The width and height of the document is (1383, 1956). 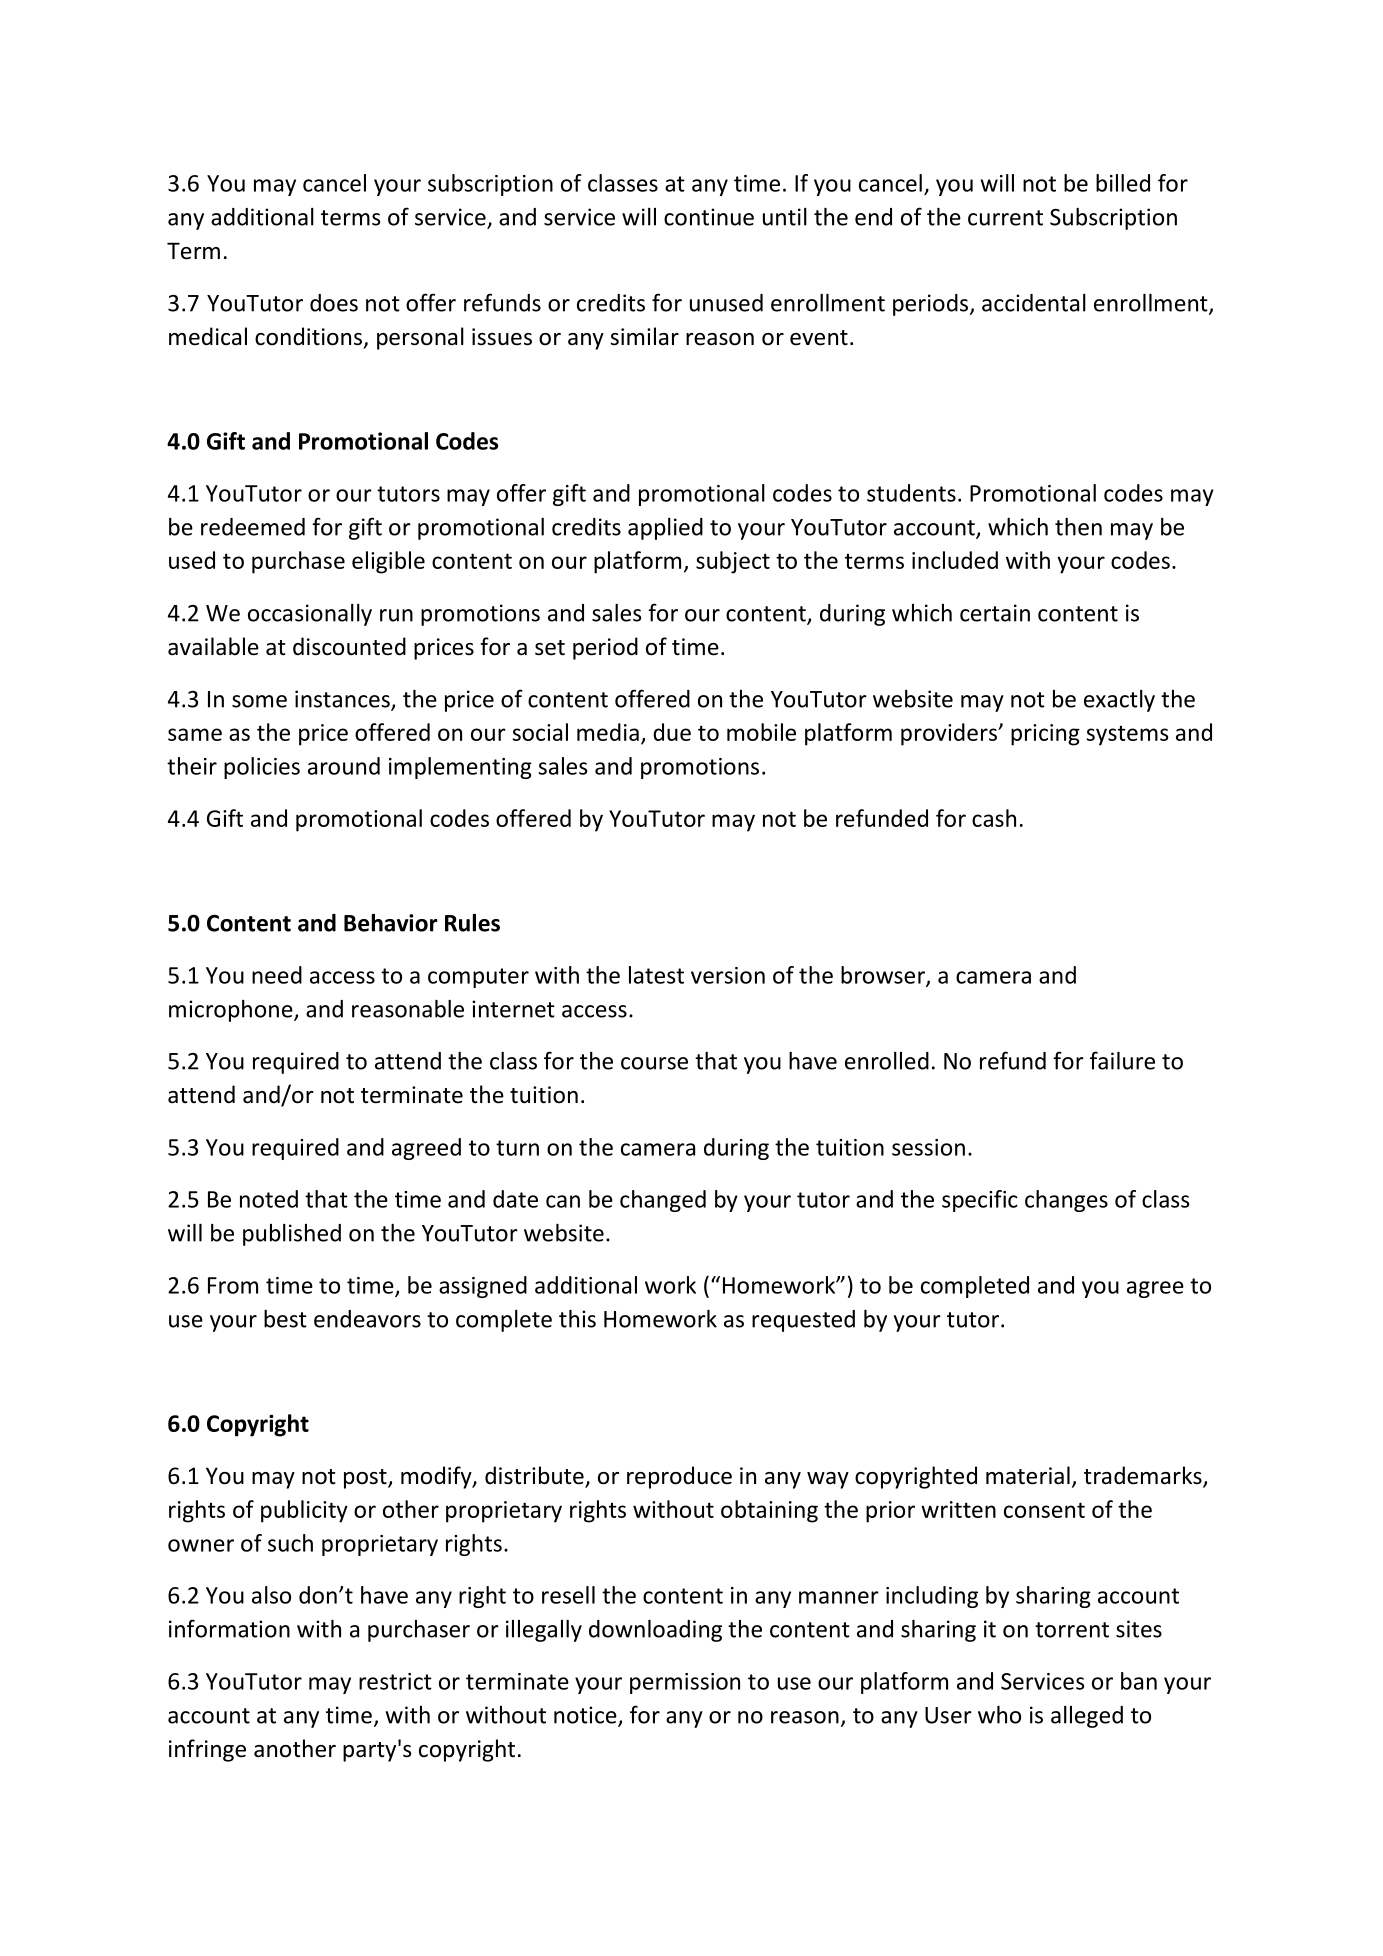 I want to click on changes, so click(x=1066, y=1201).
